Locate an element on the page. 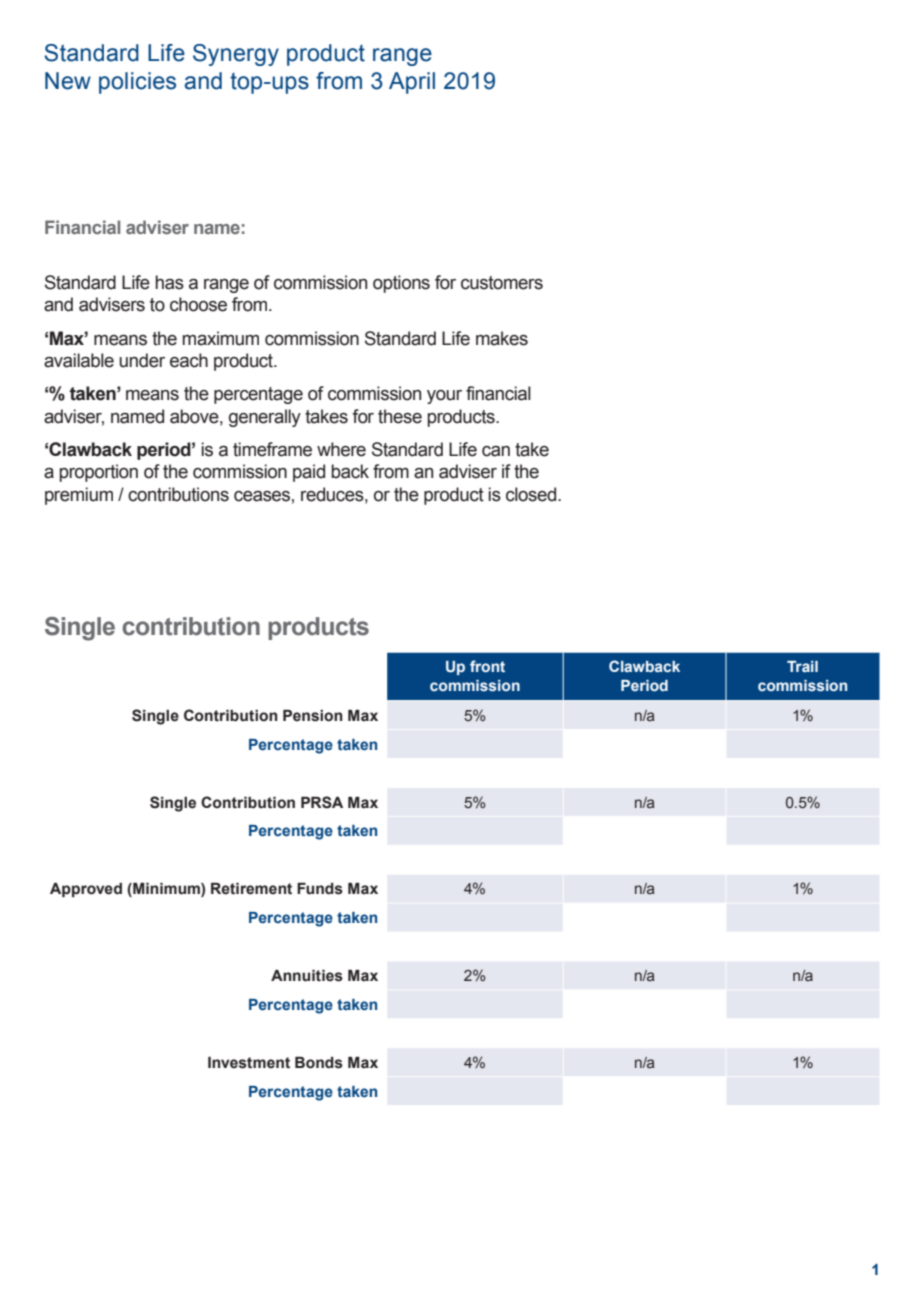 This page has height=1308, width=924. your is located at coordinates (444, 397).
